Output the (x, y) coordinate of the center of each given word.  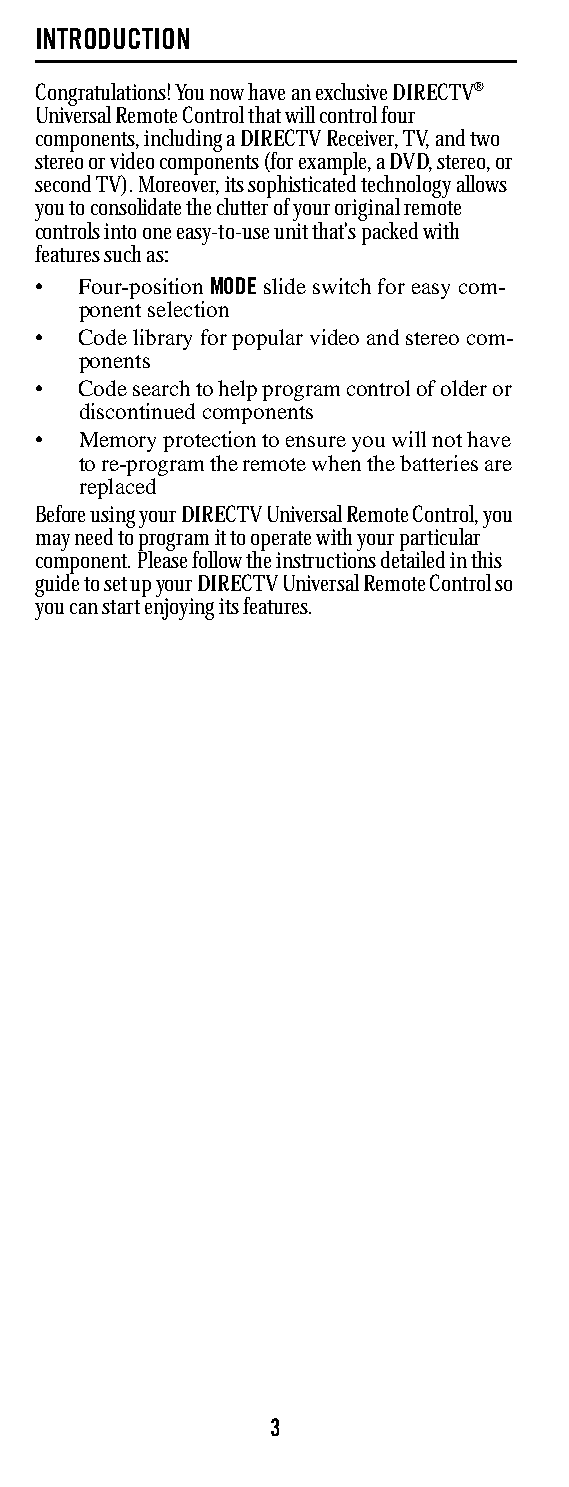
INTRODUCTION (113, 38)
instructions (326, 559)
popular (267, 339)
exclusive (351, 91)
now (227, 94)
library (162, 339)
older (464, 388)
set (115, 584)
